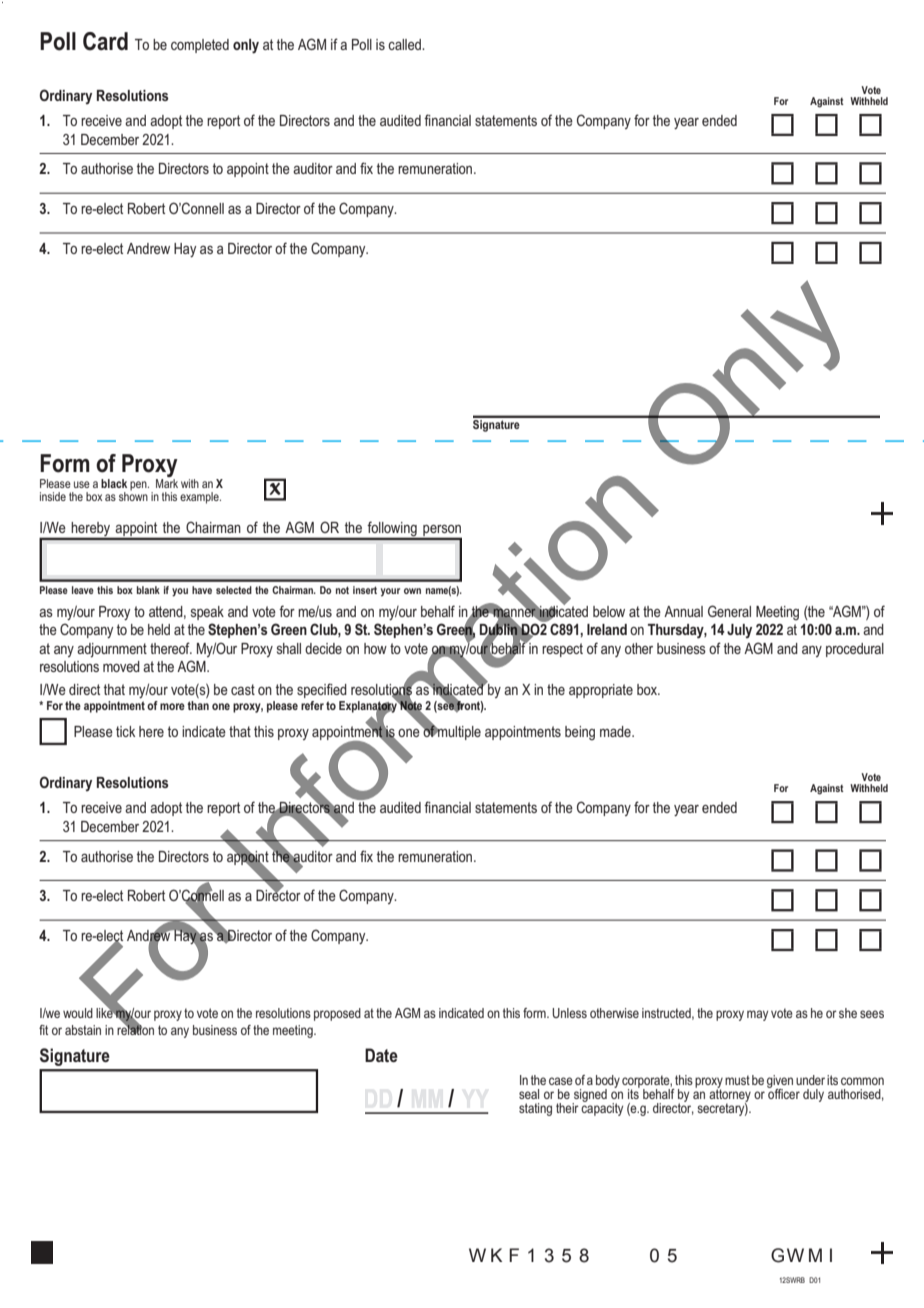 The height and width of the screenshot is (1308, 924). What do you see at coordinates (392, 530) in the screenshot?
I see `following` at bounding box center [392, 530].
